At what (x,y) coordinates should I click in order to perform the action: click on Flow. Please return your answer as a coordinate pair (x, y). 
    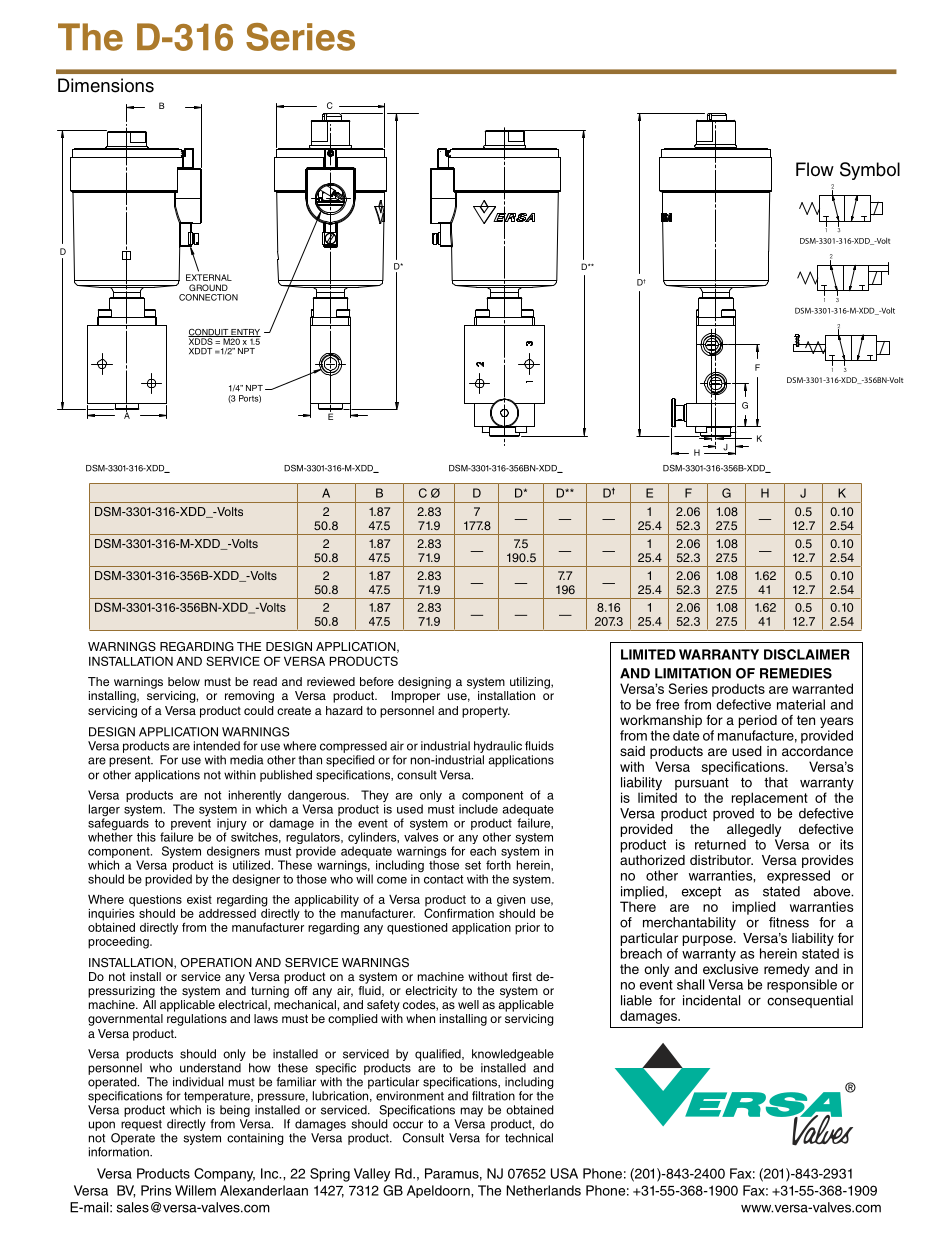
    Looking at the image, I should click on (815, 169).
